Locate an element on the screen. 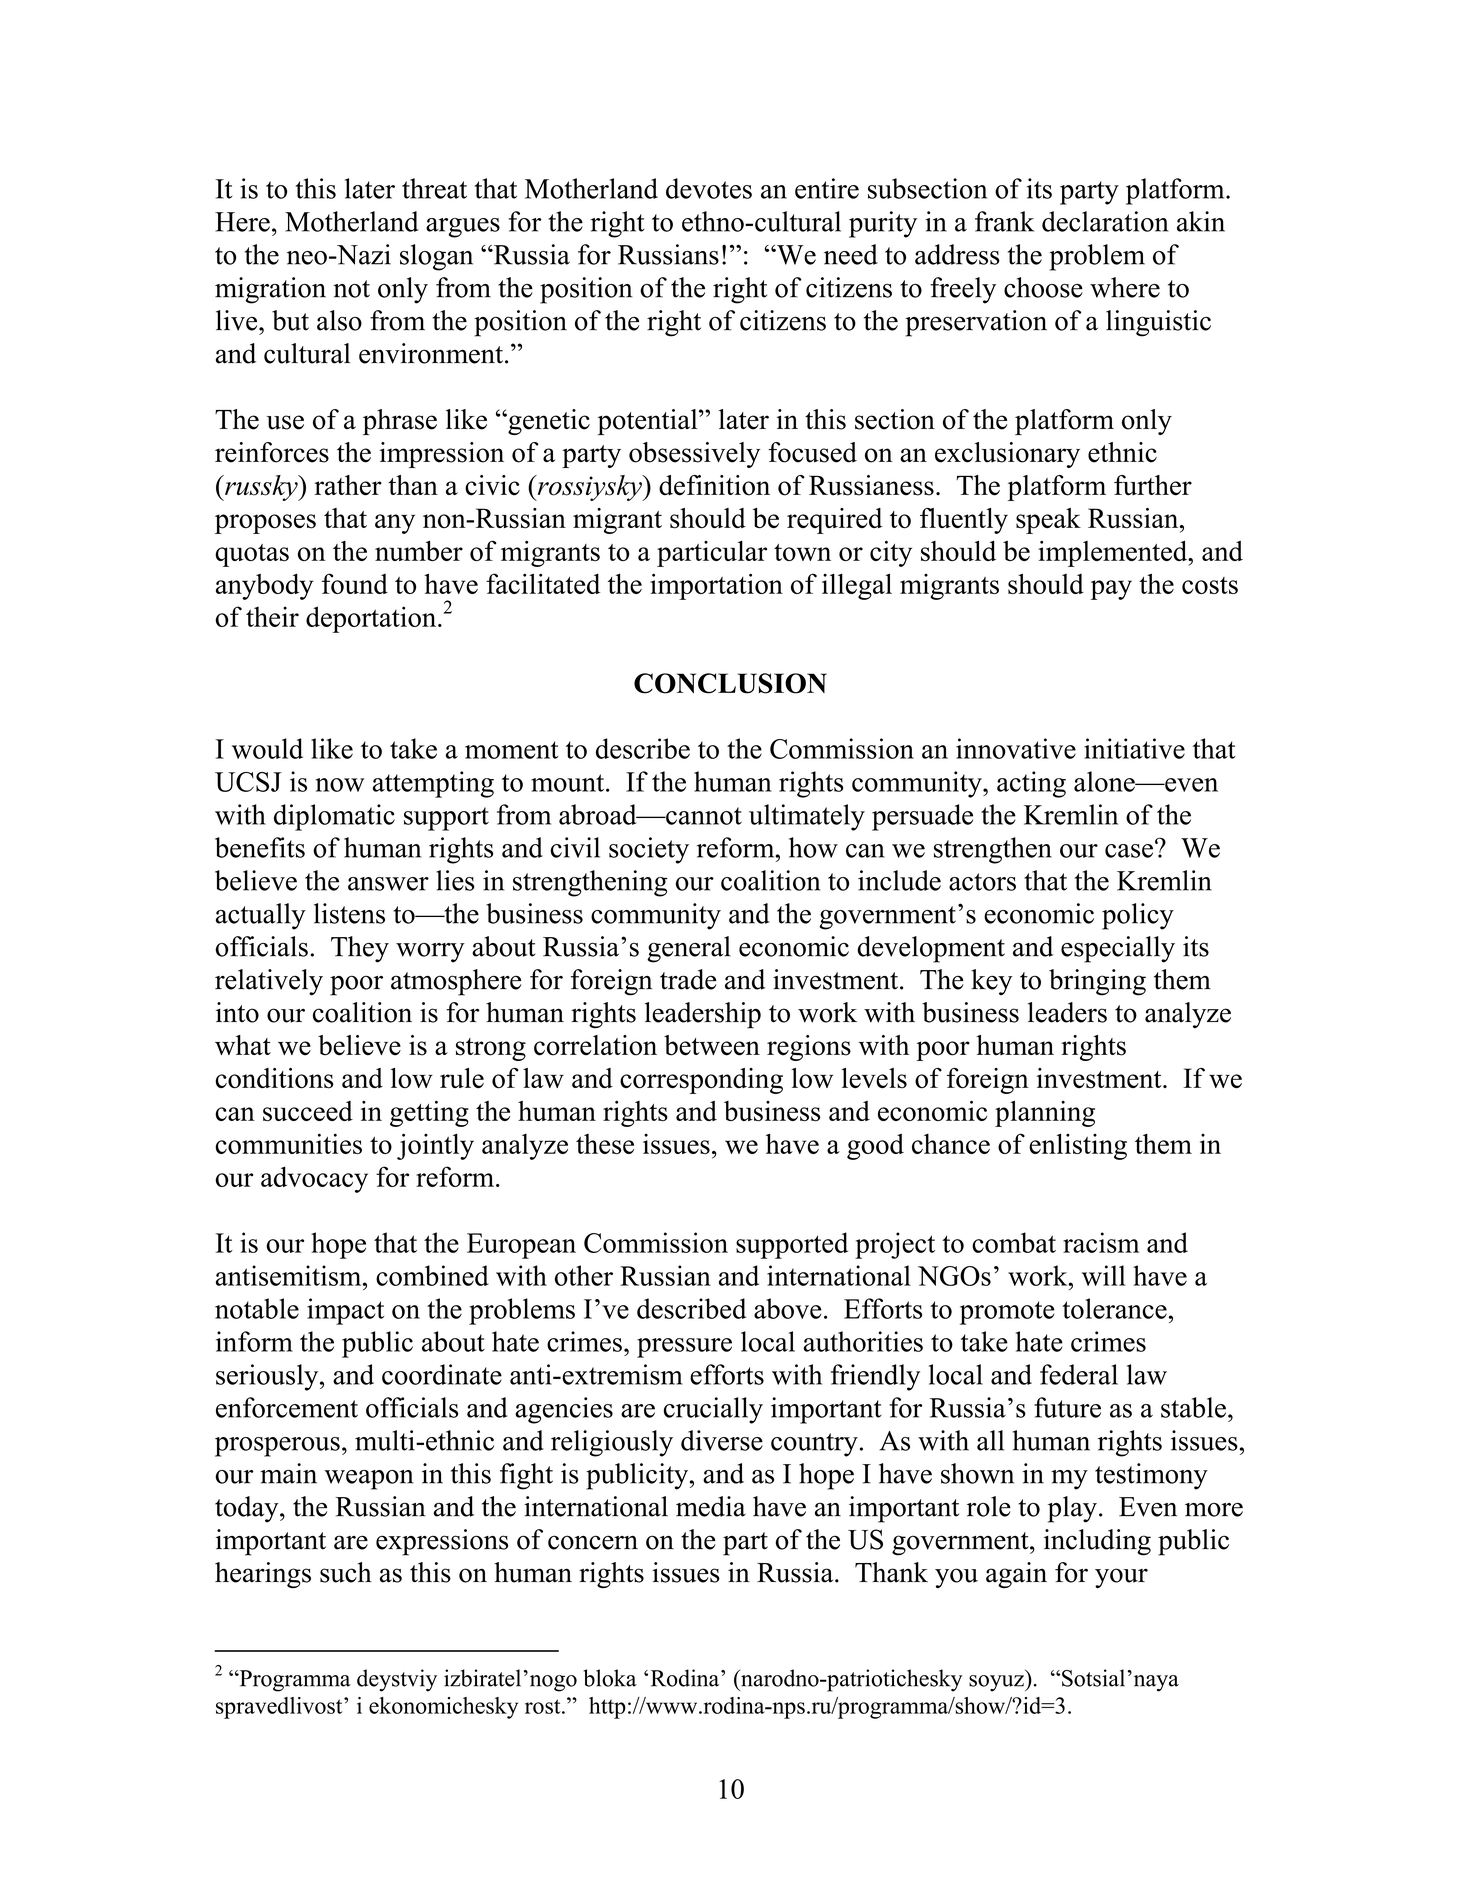  initiative is located at coordinates (1134, 748).
